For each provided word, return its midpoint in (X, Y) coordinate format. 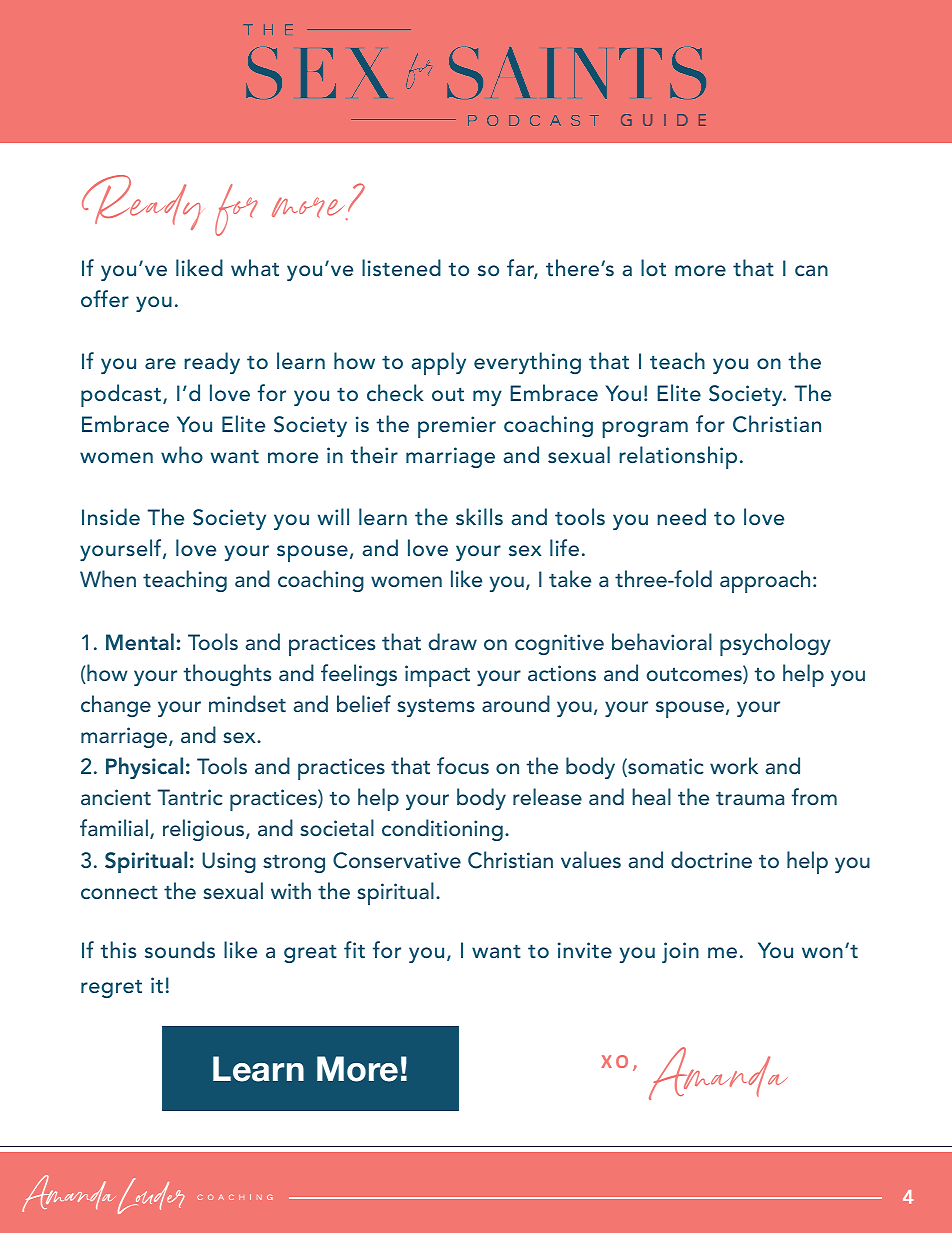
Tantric (190, 797)
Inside (111, 516)
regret (111, 989)
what (255, 267)
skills (479, 516)
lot (653, 267)
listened (401, 267)
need (681, 516)
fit (354, 949)
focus (463, 765)
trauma (750, 798)
